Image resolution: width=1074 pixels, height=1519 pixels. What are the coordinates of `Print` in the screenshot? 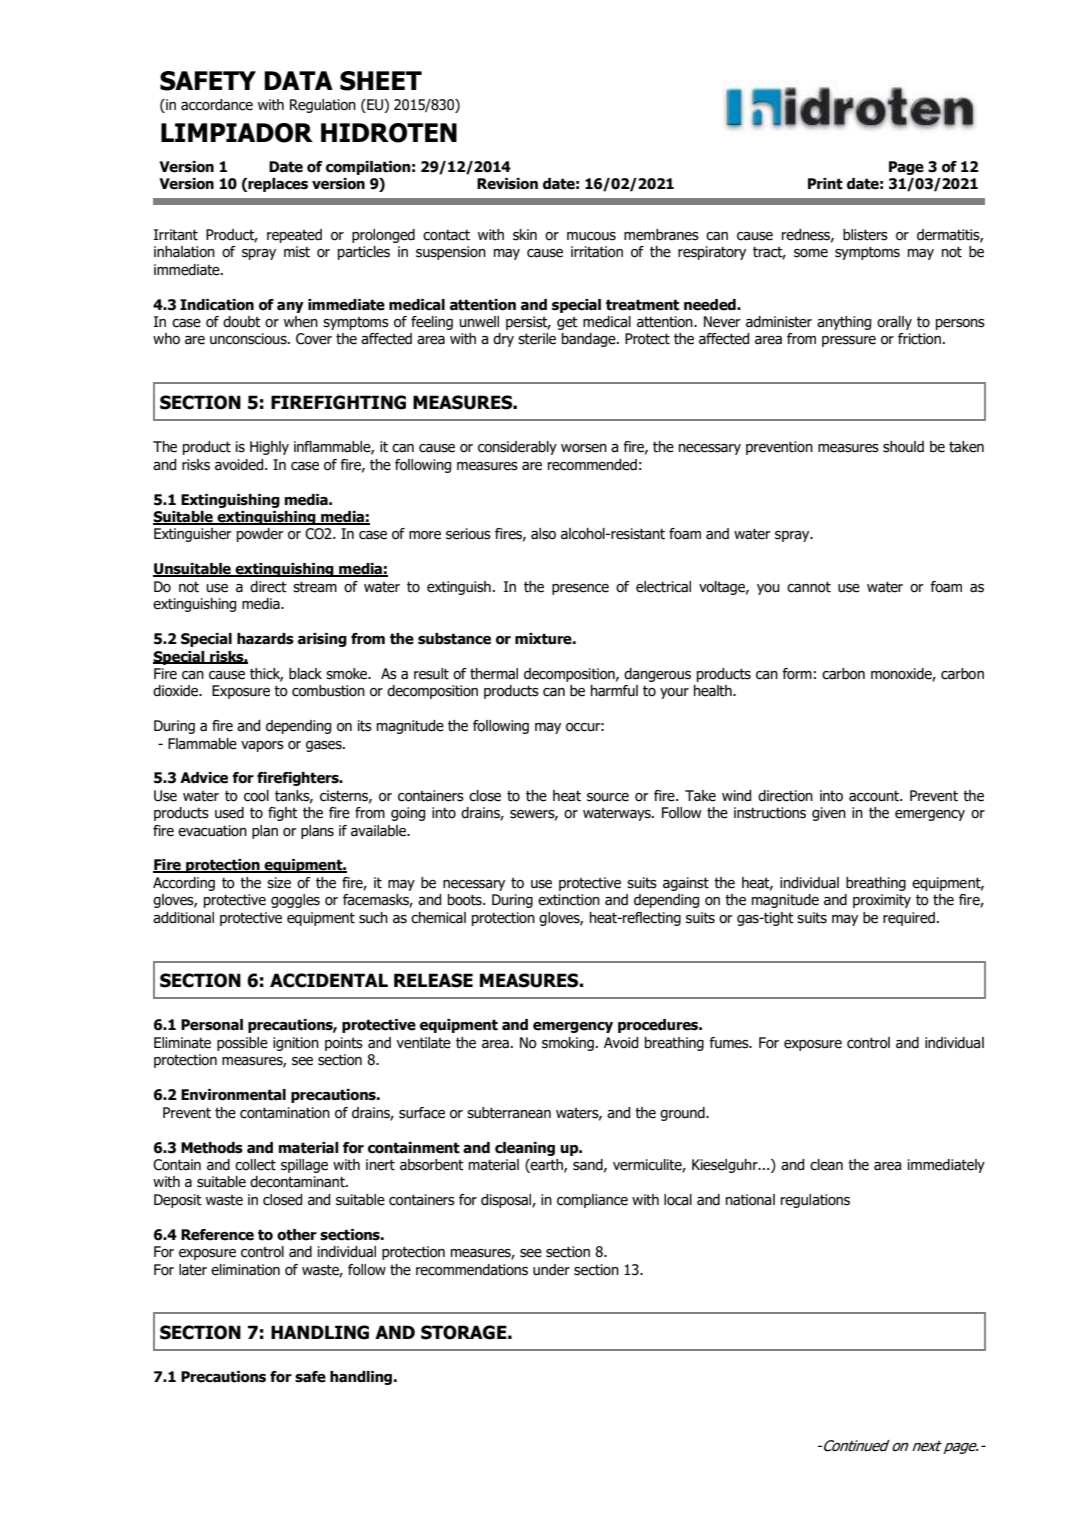 It's located at (825, 184).
